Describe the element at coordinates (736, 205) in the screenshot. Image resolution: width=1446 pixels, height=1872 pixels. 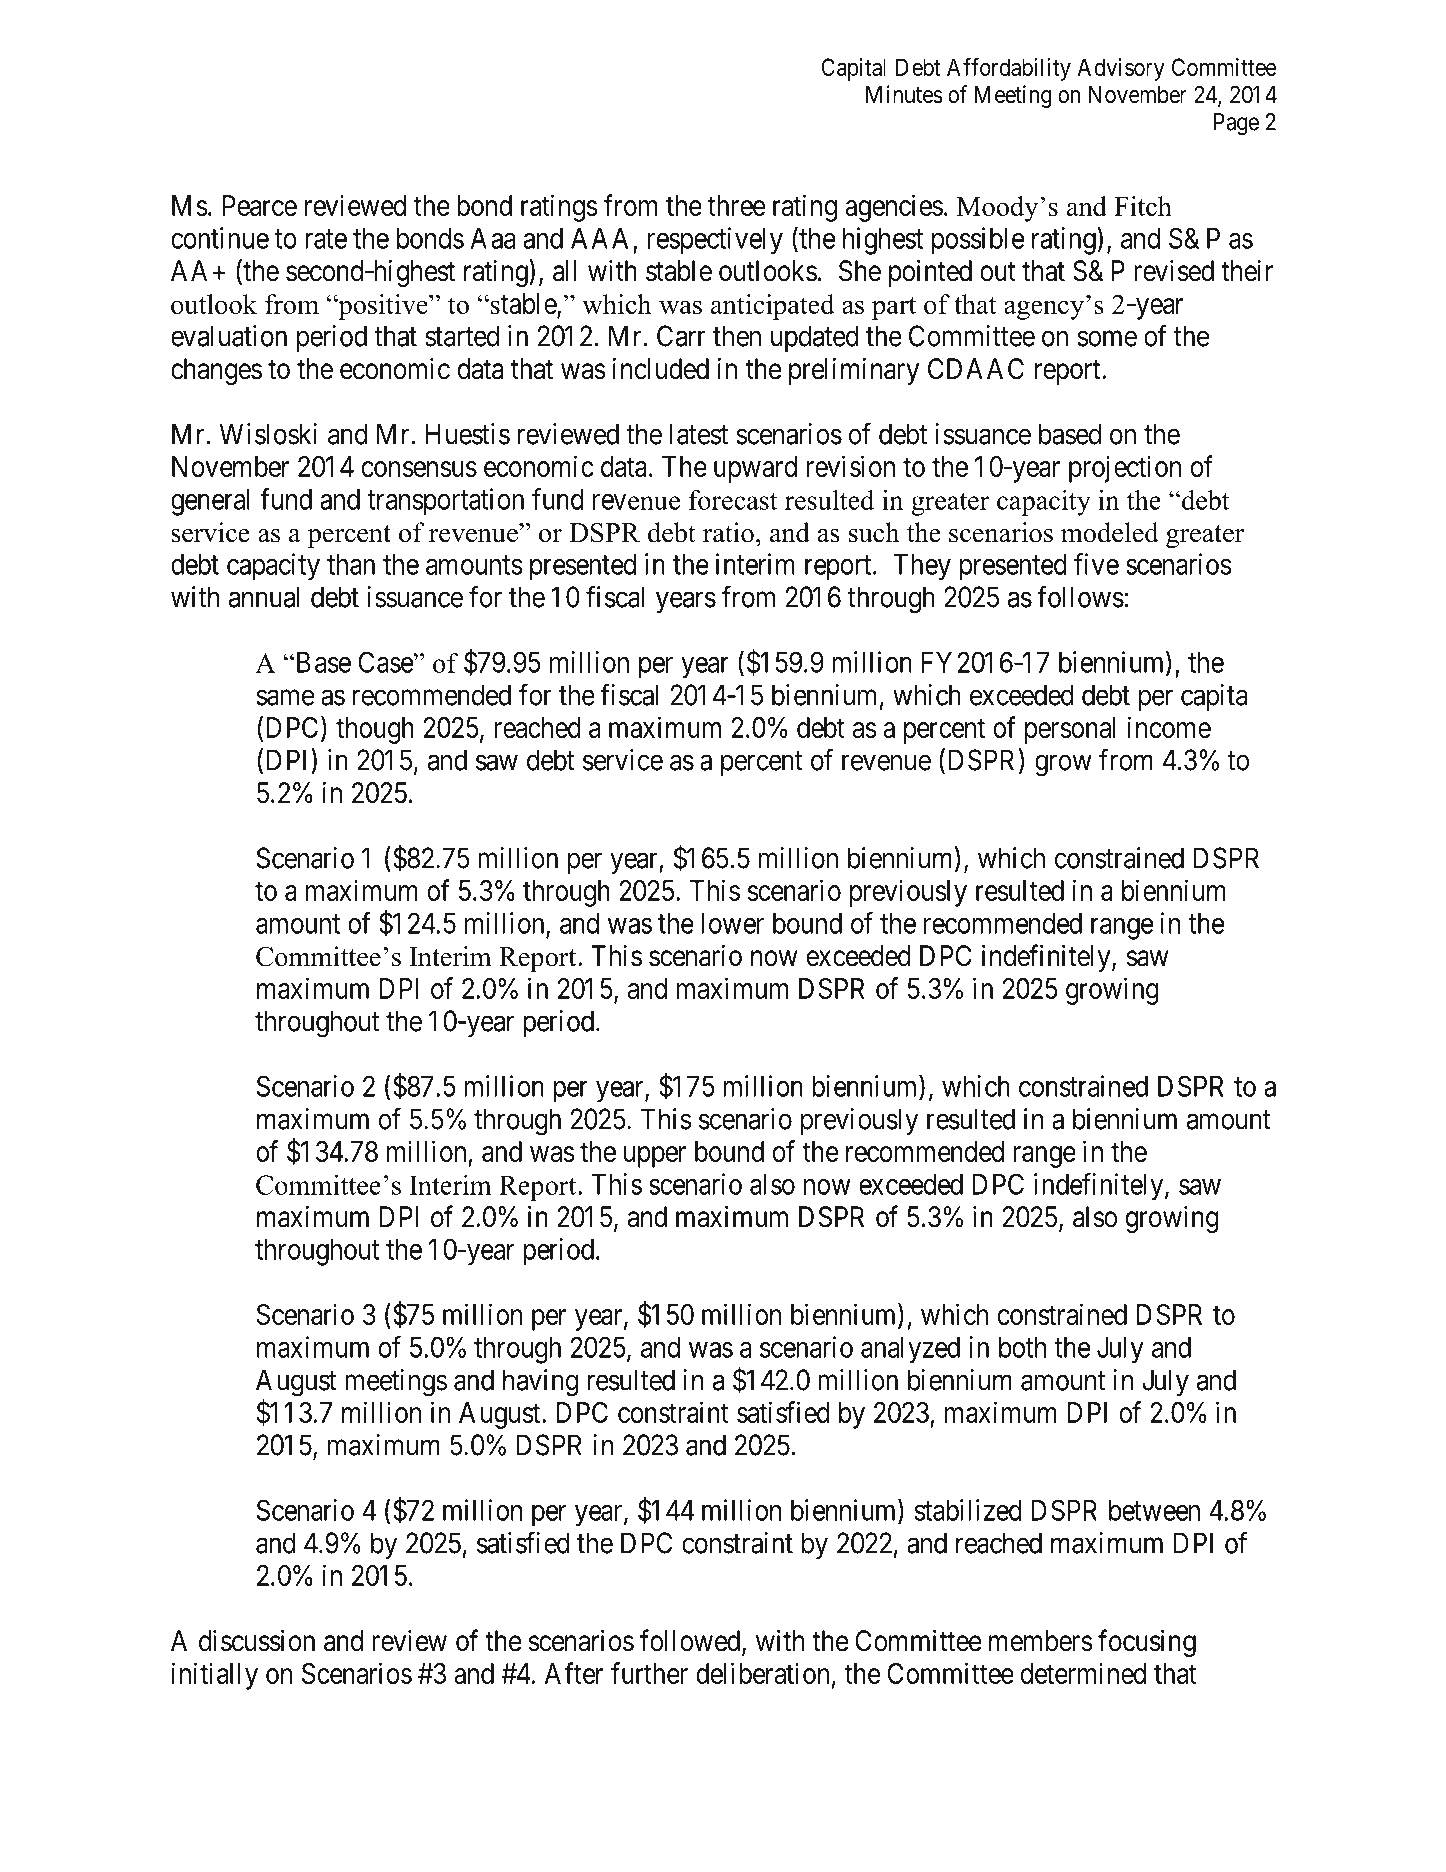
I see `three` at that location.
